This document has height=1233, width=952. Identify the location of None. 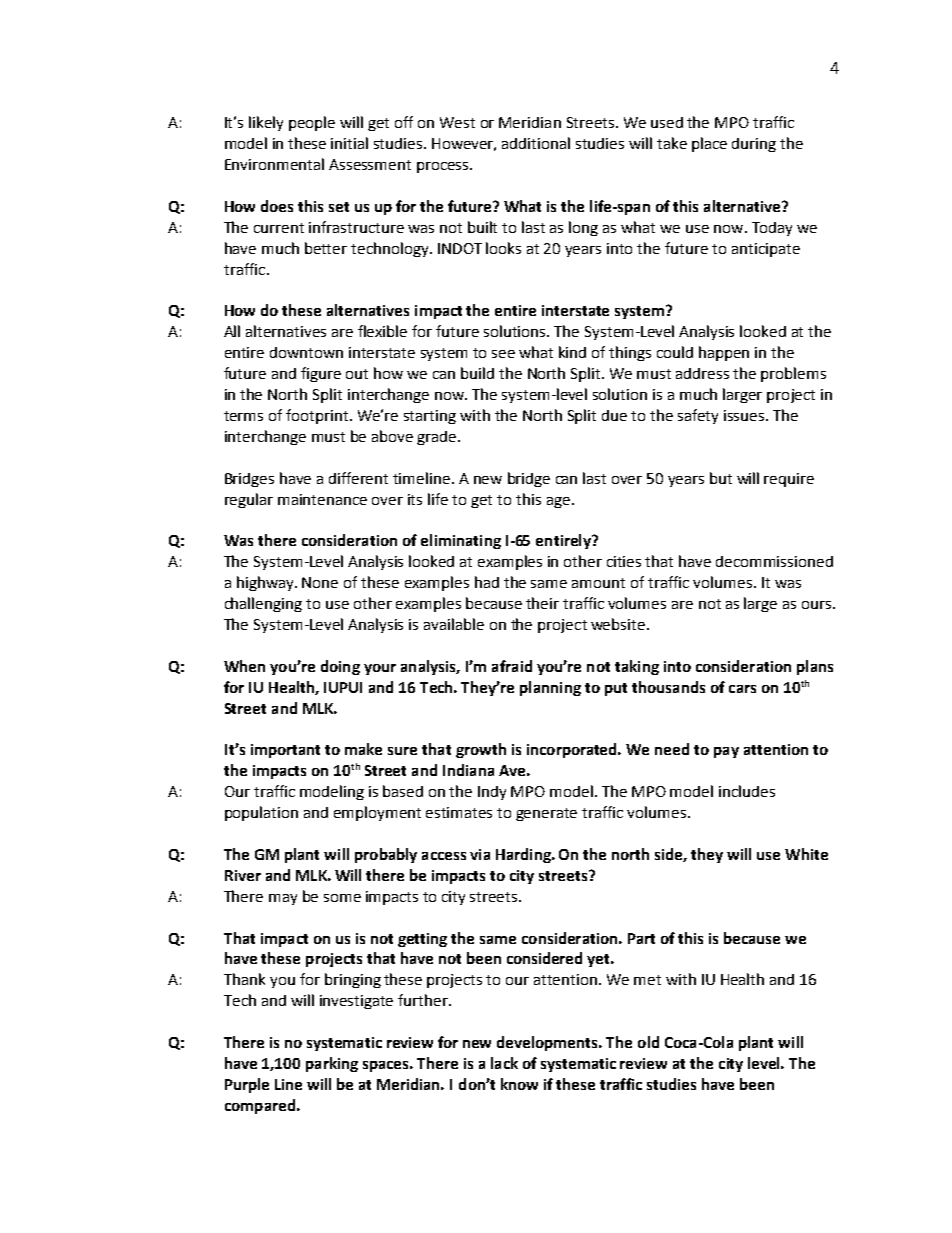
(320, 582).
